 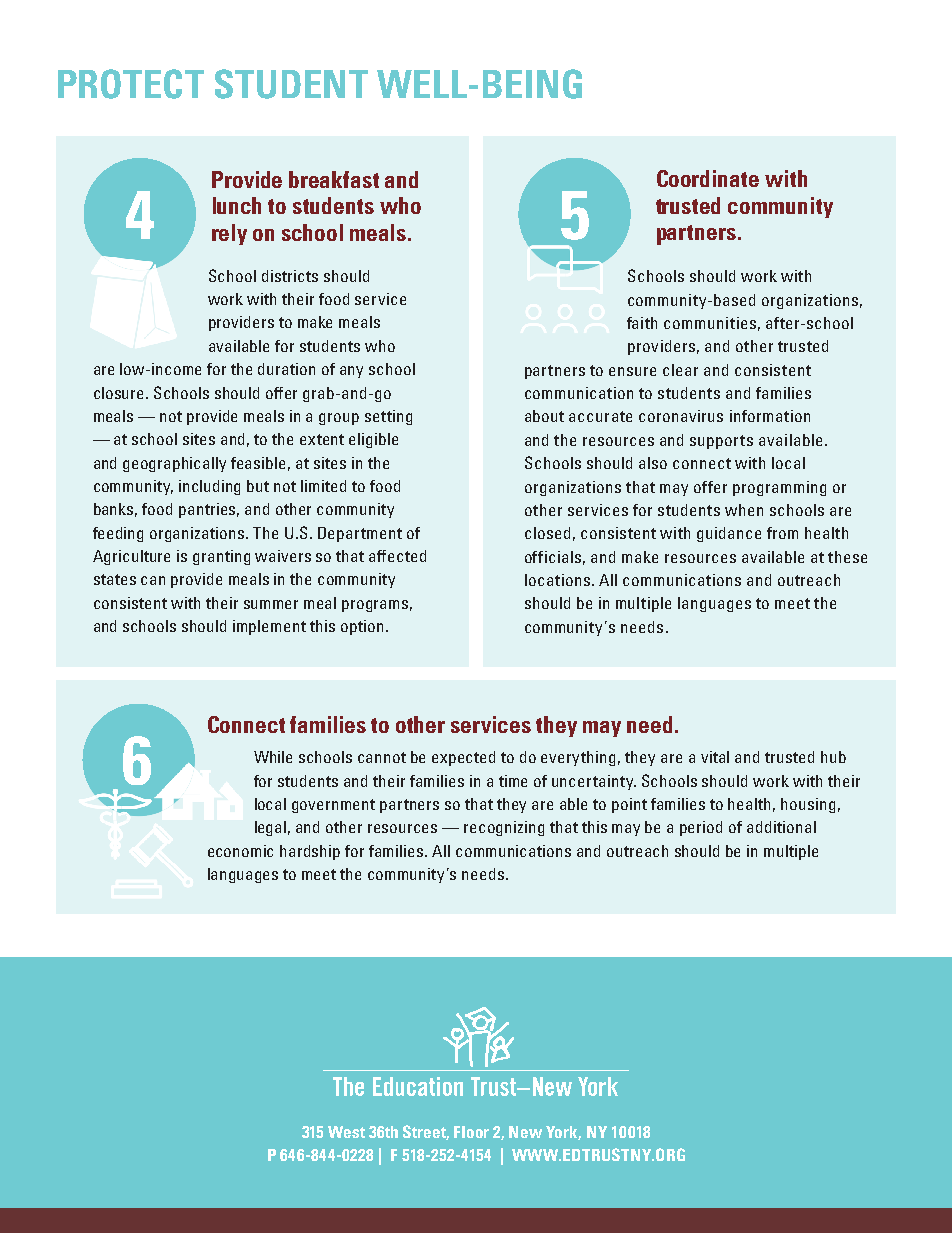 I want to click on duration, so click(x=286, y=369).
